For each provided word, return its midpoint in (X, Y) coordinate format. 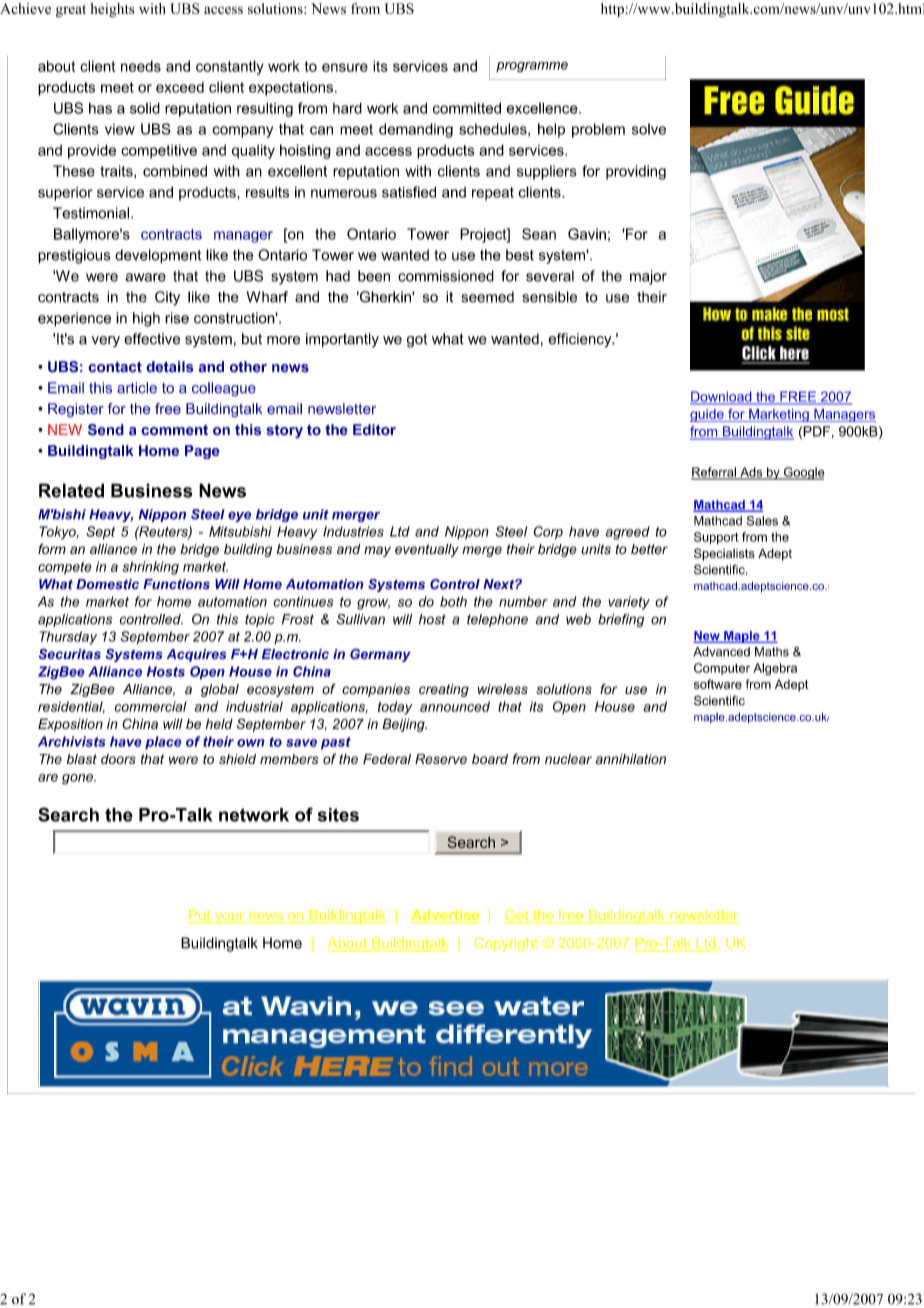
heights (112, 10)
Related (71, 490)
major (648, 277)
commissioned (446, 276)
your (229, 917)
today (395, 708)
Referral (714, 473)
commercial (151, 706)
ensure (345, 67)
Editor (374, 430)
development (158, 256)
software (718, 684)
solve (649, 129)
